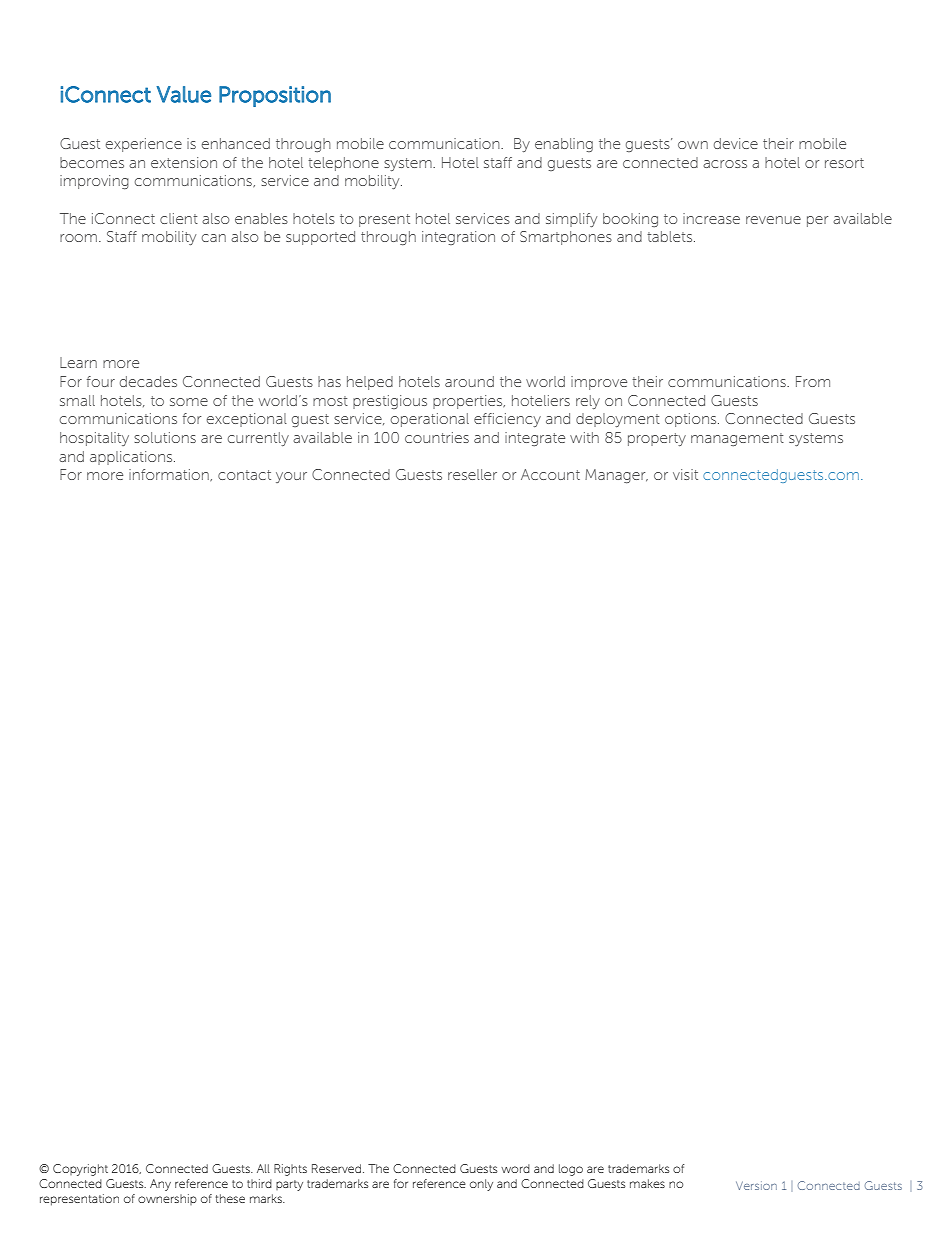 The height and width of the image is (1233, 952). Describe the element at coordinates (144, 145) in the image. I see `experience` at that location.
